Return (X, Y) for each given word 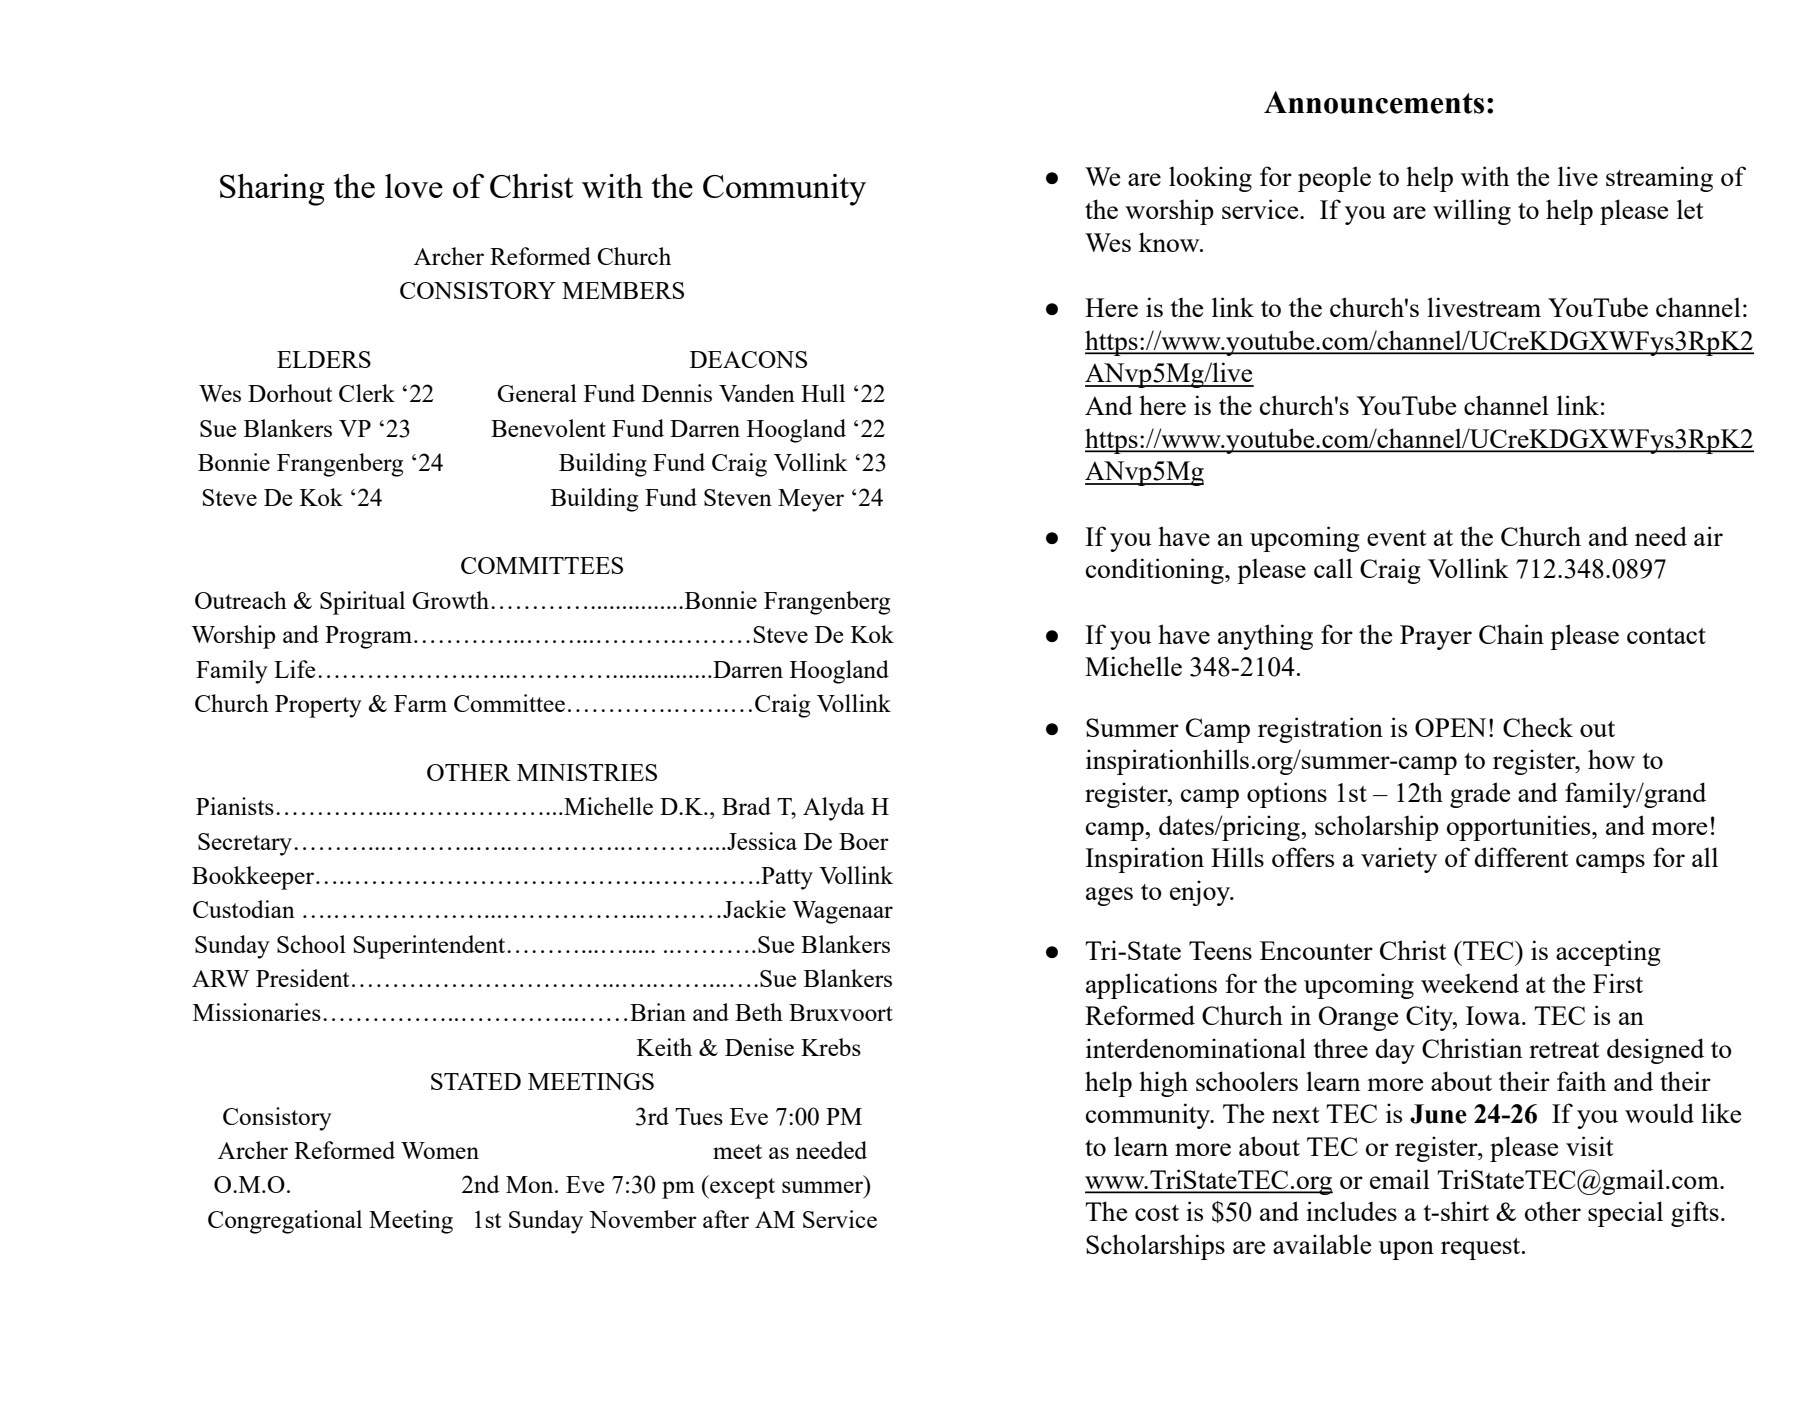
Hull (823, 393)
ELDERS (324, 359)
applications (1151, 986)
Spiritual (362, 603)
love (414, 186)
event (1397, 538)
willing (1472, 212)
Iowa (1494, 1015)
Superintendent (430, 947)
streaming (1659, 179)
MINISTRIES (587, 772)
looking (1210, 179)
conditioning (1156, 571)
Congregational (285, 1222)
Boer (864, 841)
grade (1480, 795)
